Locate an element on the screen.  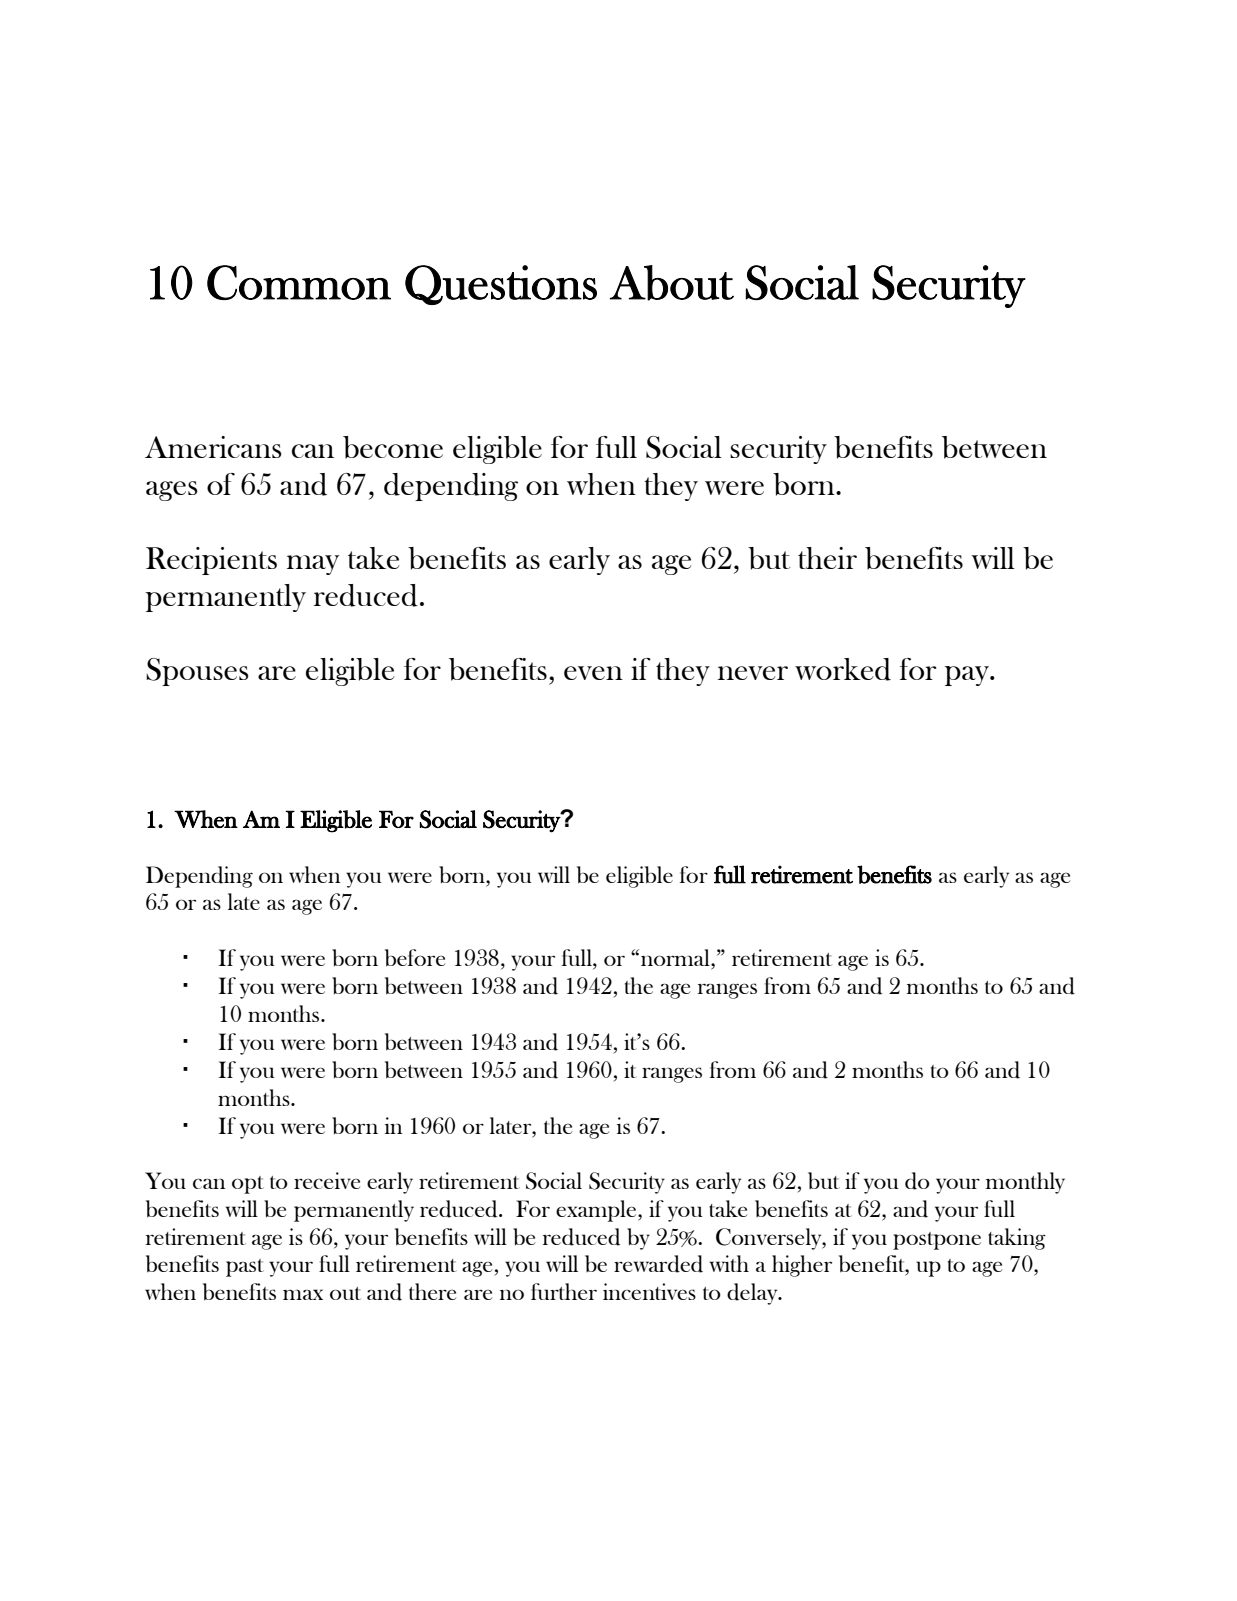
Common is located at coordinates (299, 282).
